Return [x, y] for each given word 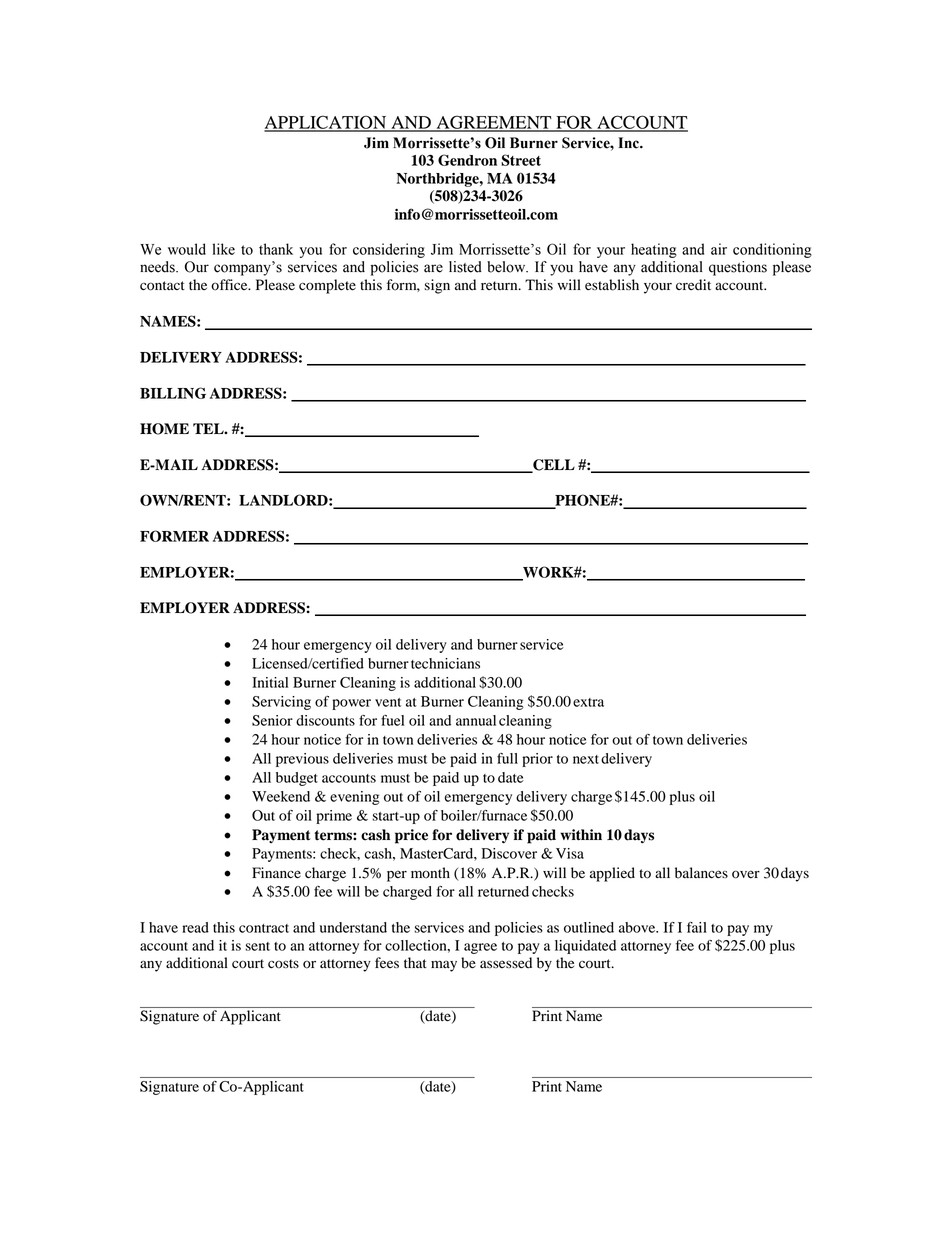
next [586, 759]
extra [588, 702]
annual [476, 720]
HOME [164, 429]
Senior [272, 720]
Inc [629, 143]
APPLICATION [326, 123]
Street [521, 160]
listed [465, 267]
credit [693, 285]
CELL [553, 466]
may [444, 966]
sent [257, 946]
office [230, 285]
